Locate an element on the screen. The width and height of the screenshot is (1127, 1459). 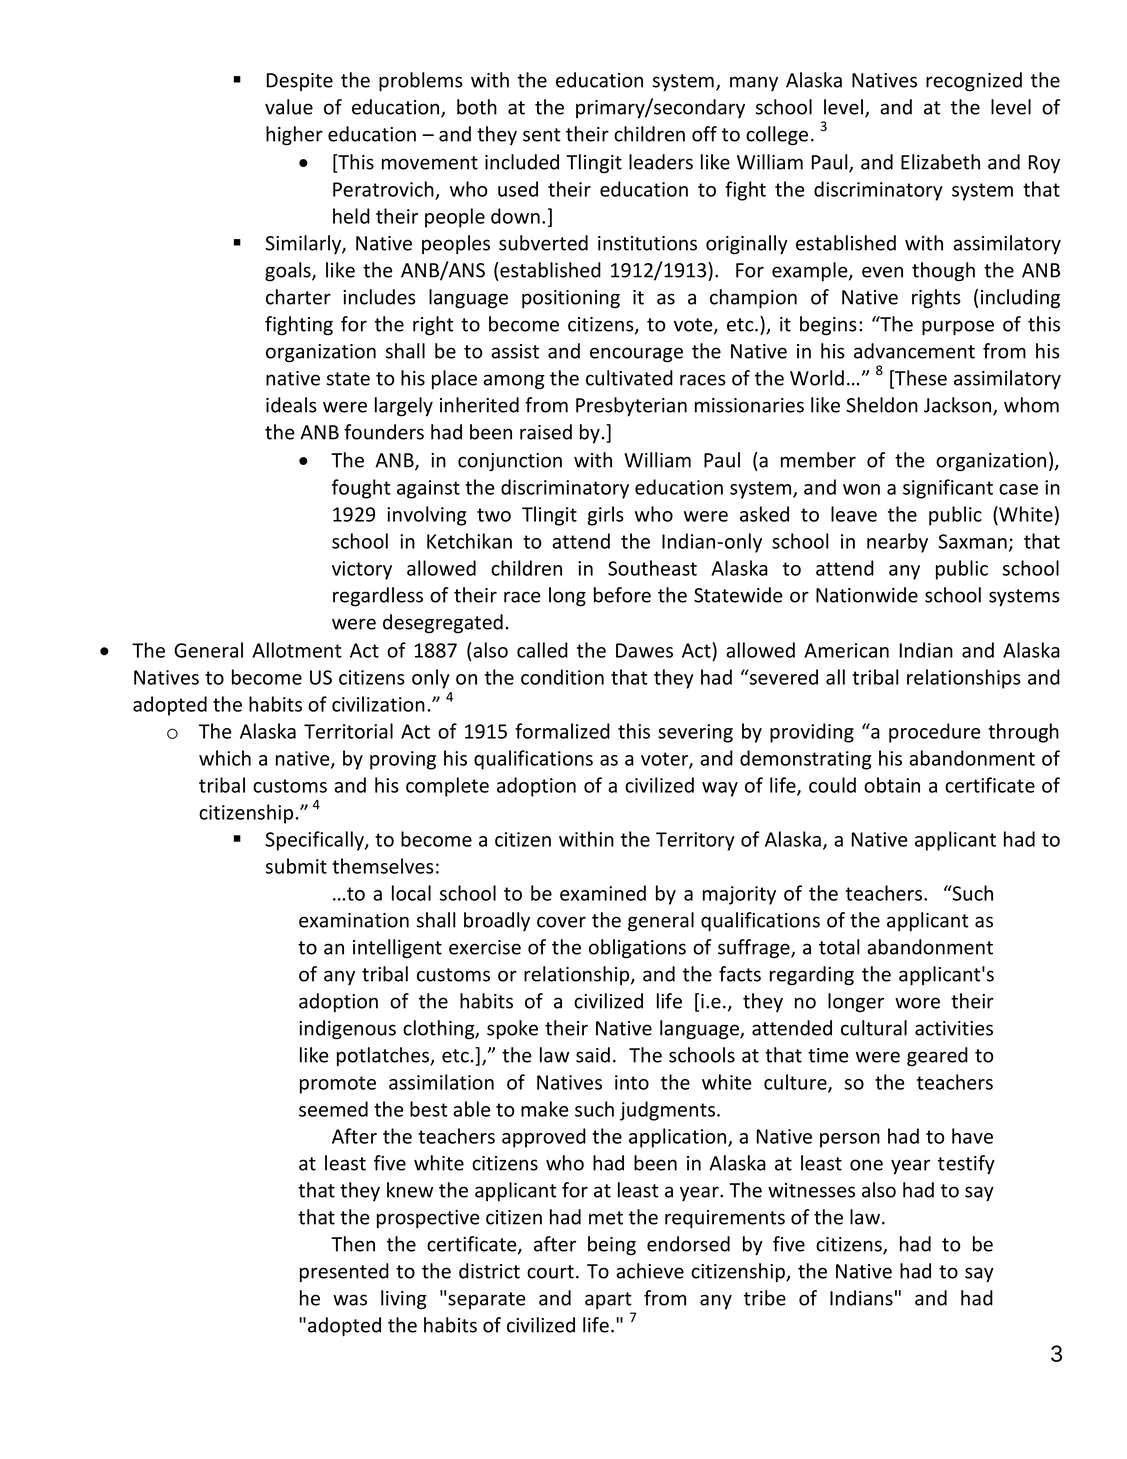
recognized is located at coordinates (974, 82).
